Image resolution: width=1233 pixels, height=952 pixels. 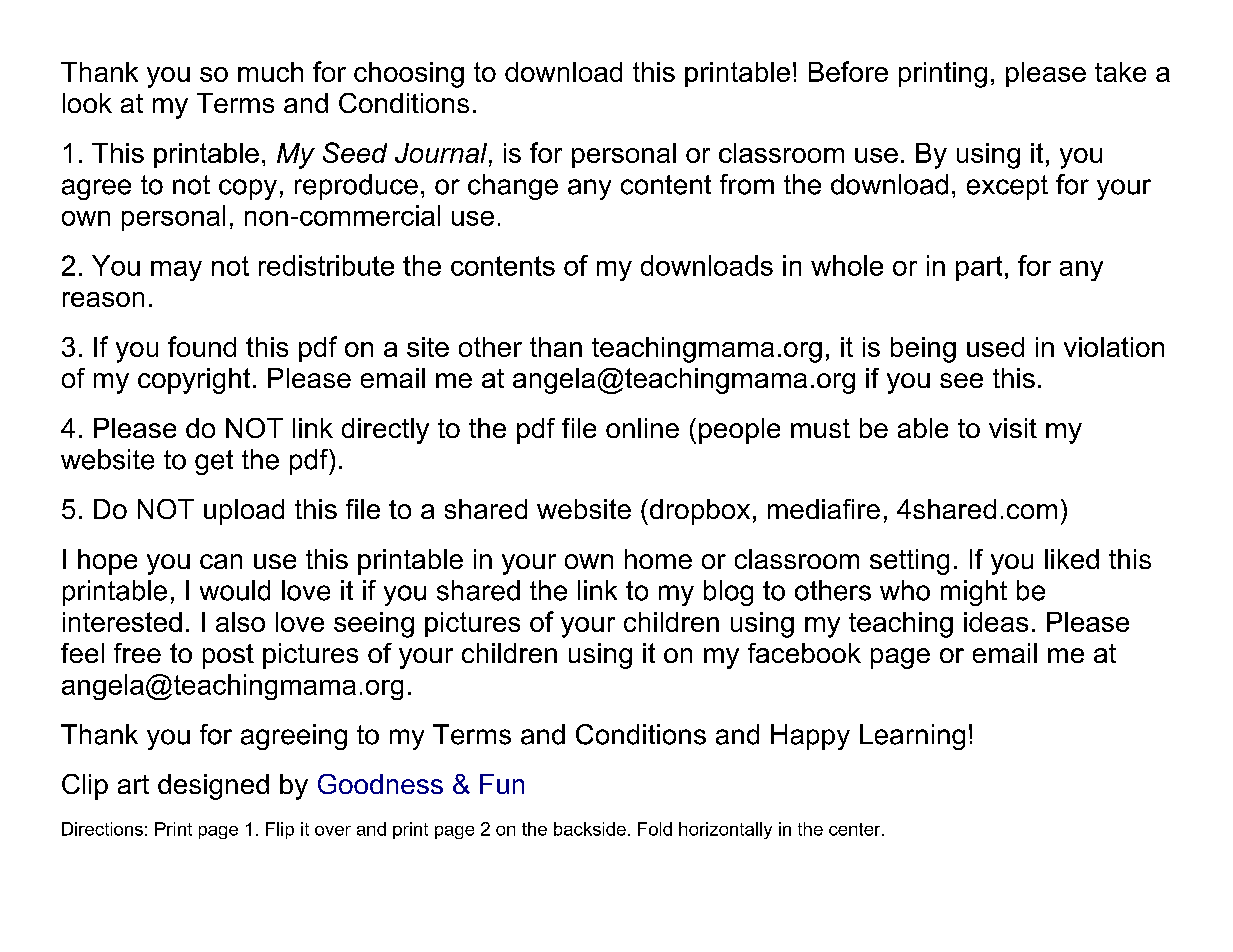 What do you see at coordinates (642, 428) in the screenshot?
I see `online` at bounding box center [642, 428].
